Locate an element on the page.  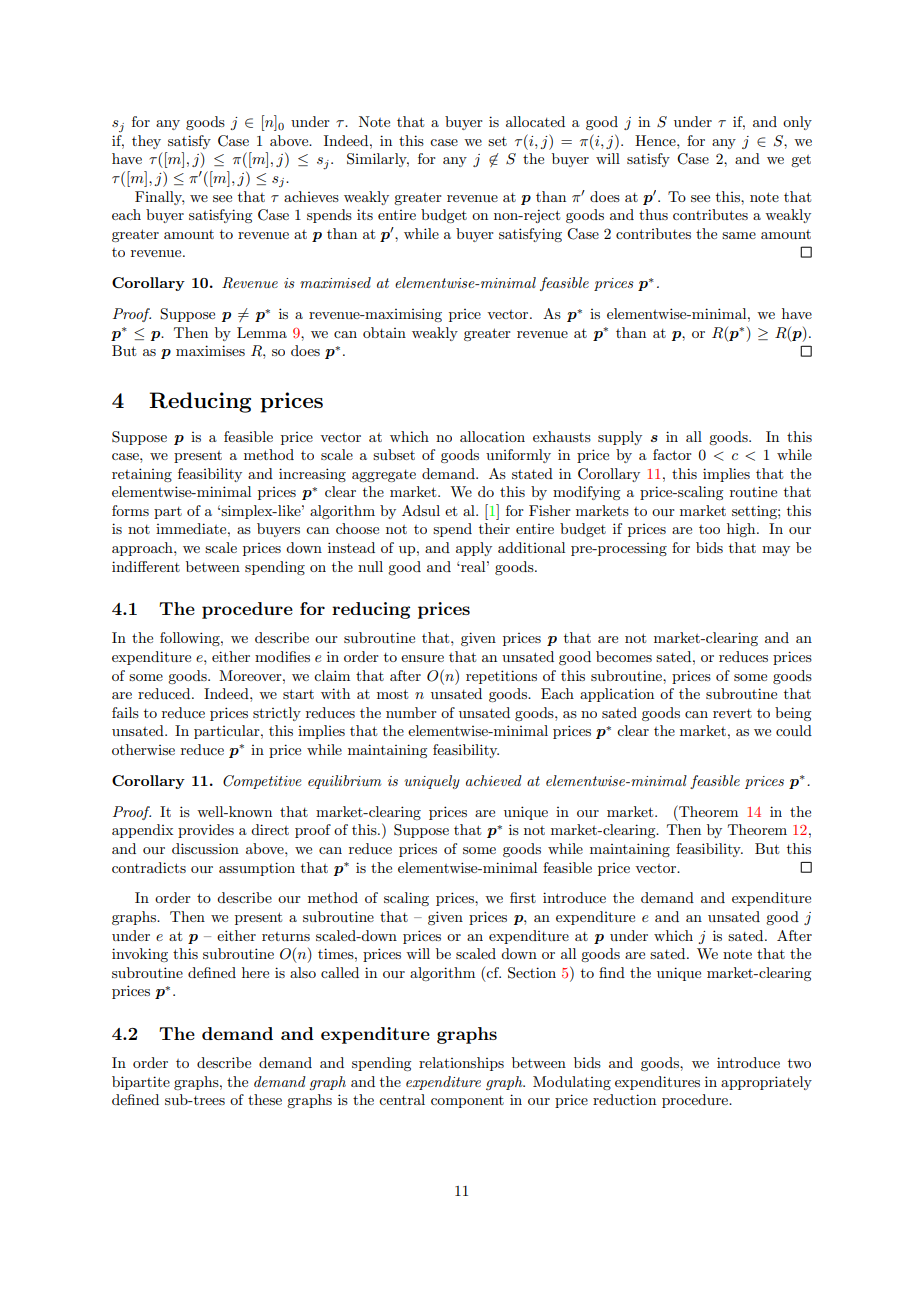
allocation is located at coordinates (492, 436).
